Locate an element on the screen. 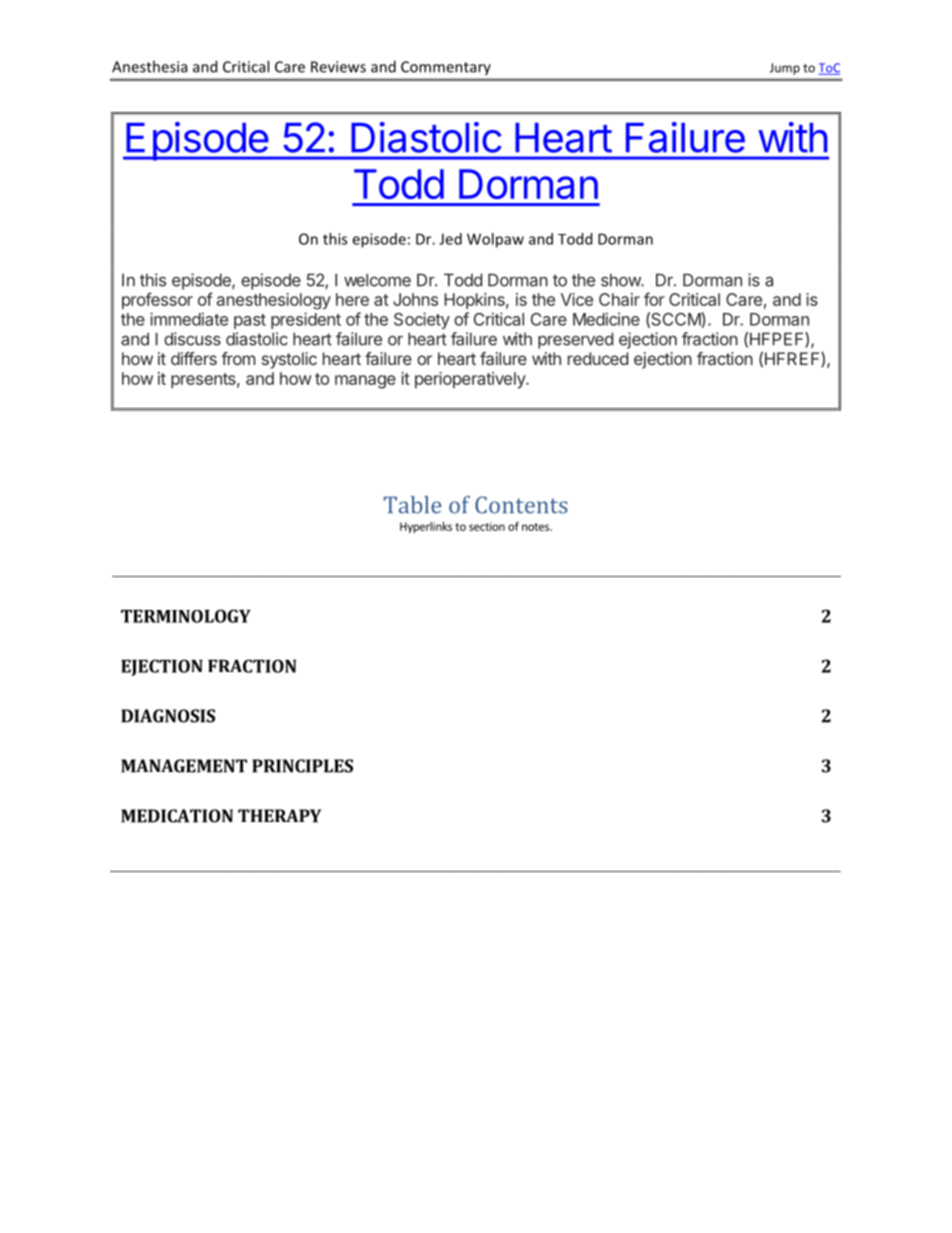 Image resolution: width=952 pixels, height=1233 pixels. Hyperlinks is located at coordinates (426, 527).
